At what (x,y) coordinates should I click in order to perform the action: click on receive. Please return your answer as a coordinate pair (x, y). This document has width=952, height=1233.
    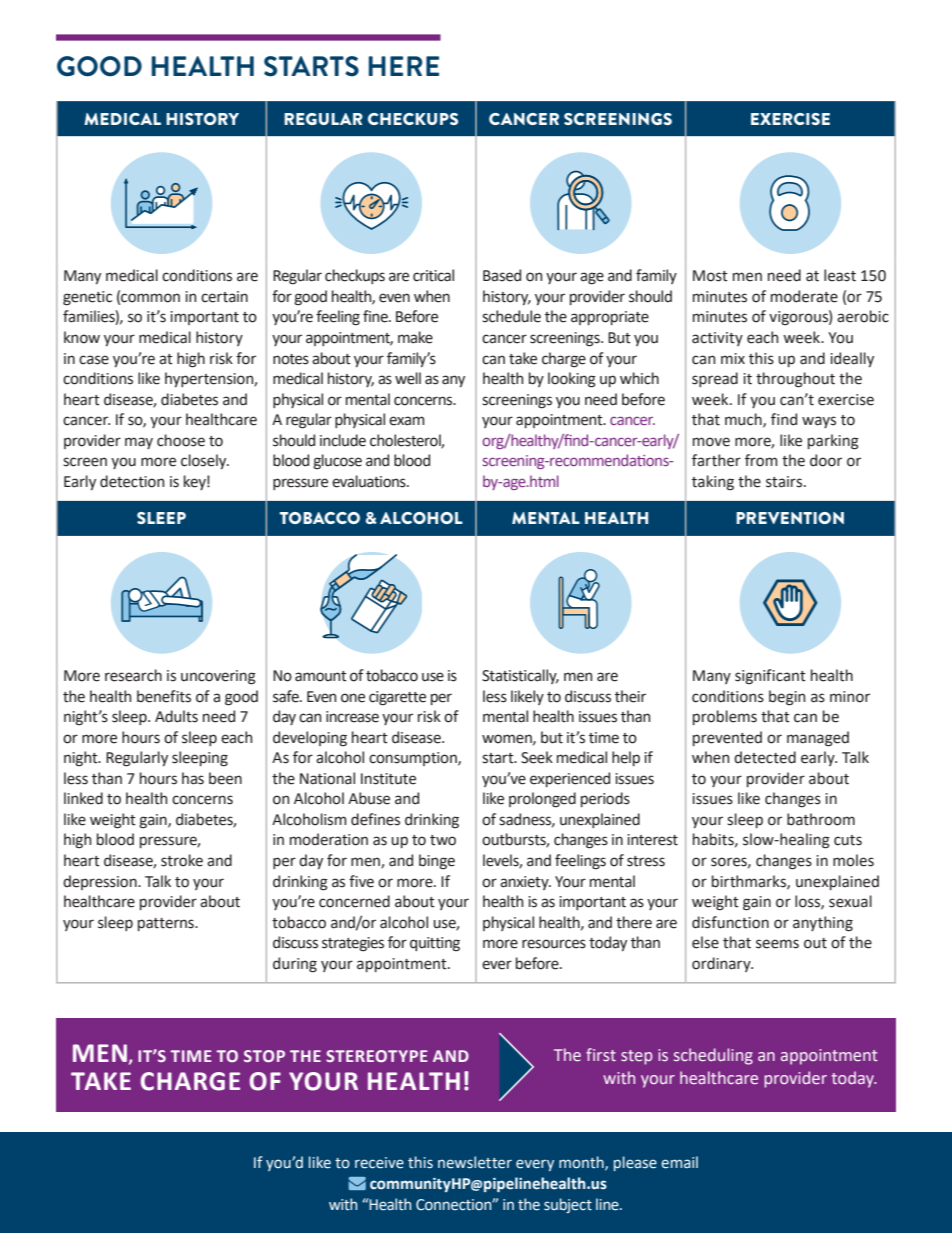
    Looking at the image, I should click on (379, 1163).
